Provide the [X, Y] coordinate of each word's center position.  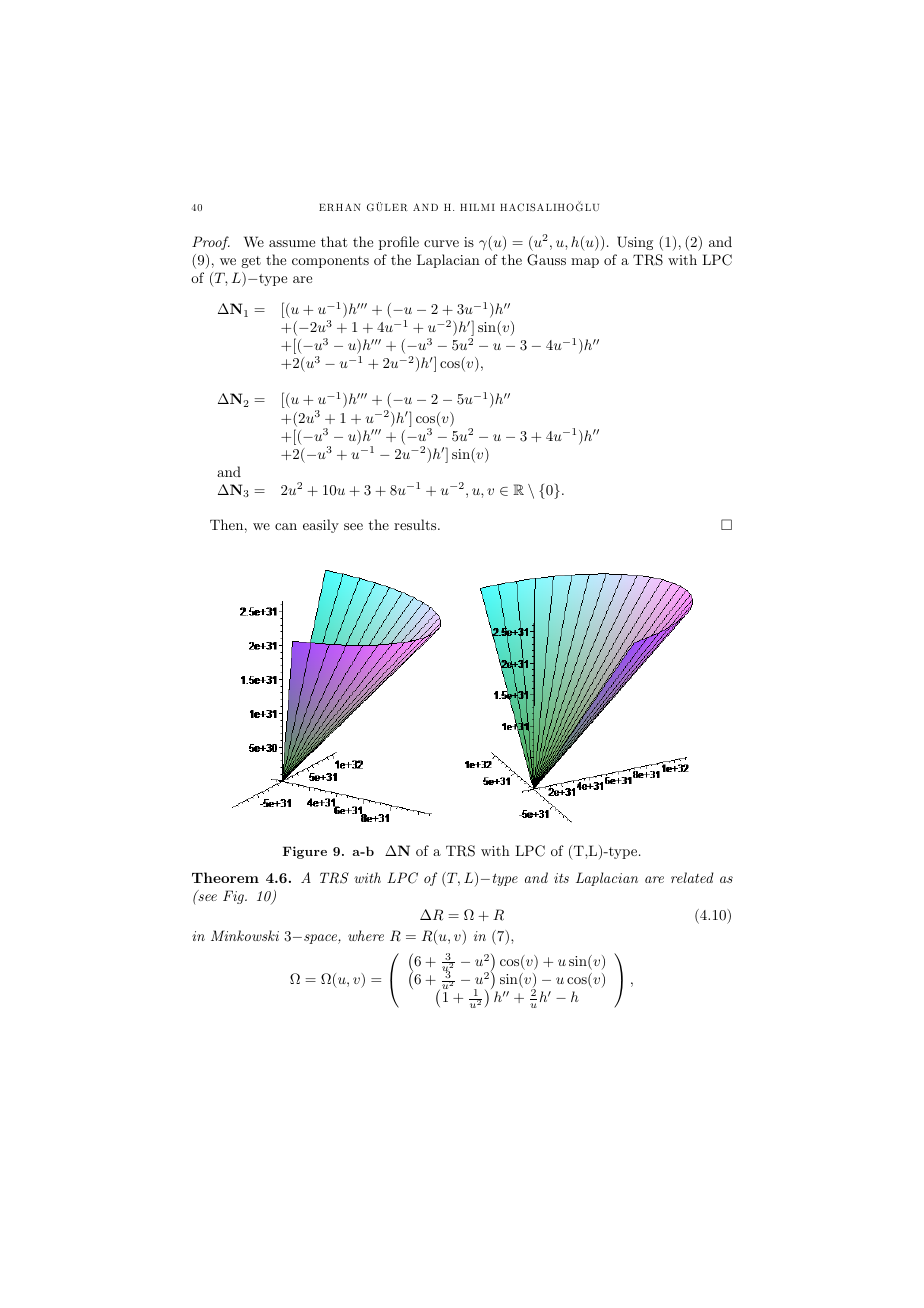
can [286, 526]
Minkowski [245, 935]
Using [635, 243]
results [416, 524]
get [251, 262]
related [692, 877]
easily [321, 526]
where [366, 935]
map [585, 263]
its [561, 878]
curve [441, 243]
